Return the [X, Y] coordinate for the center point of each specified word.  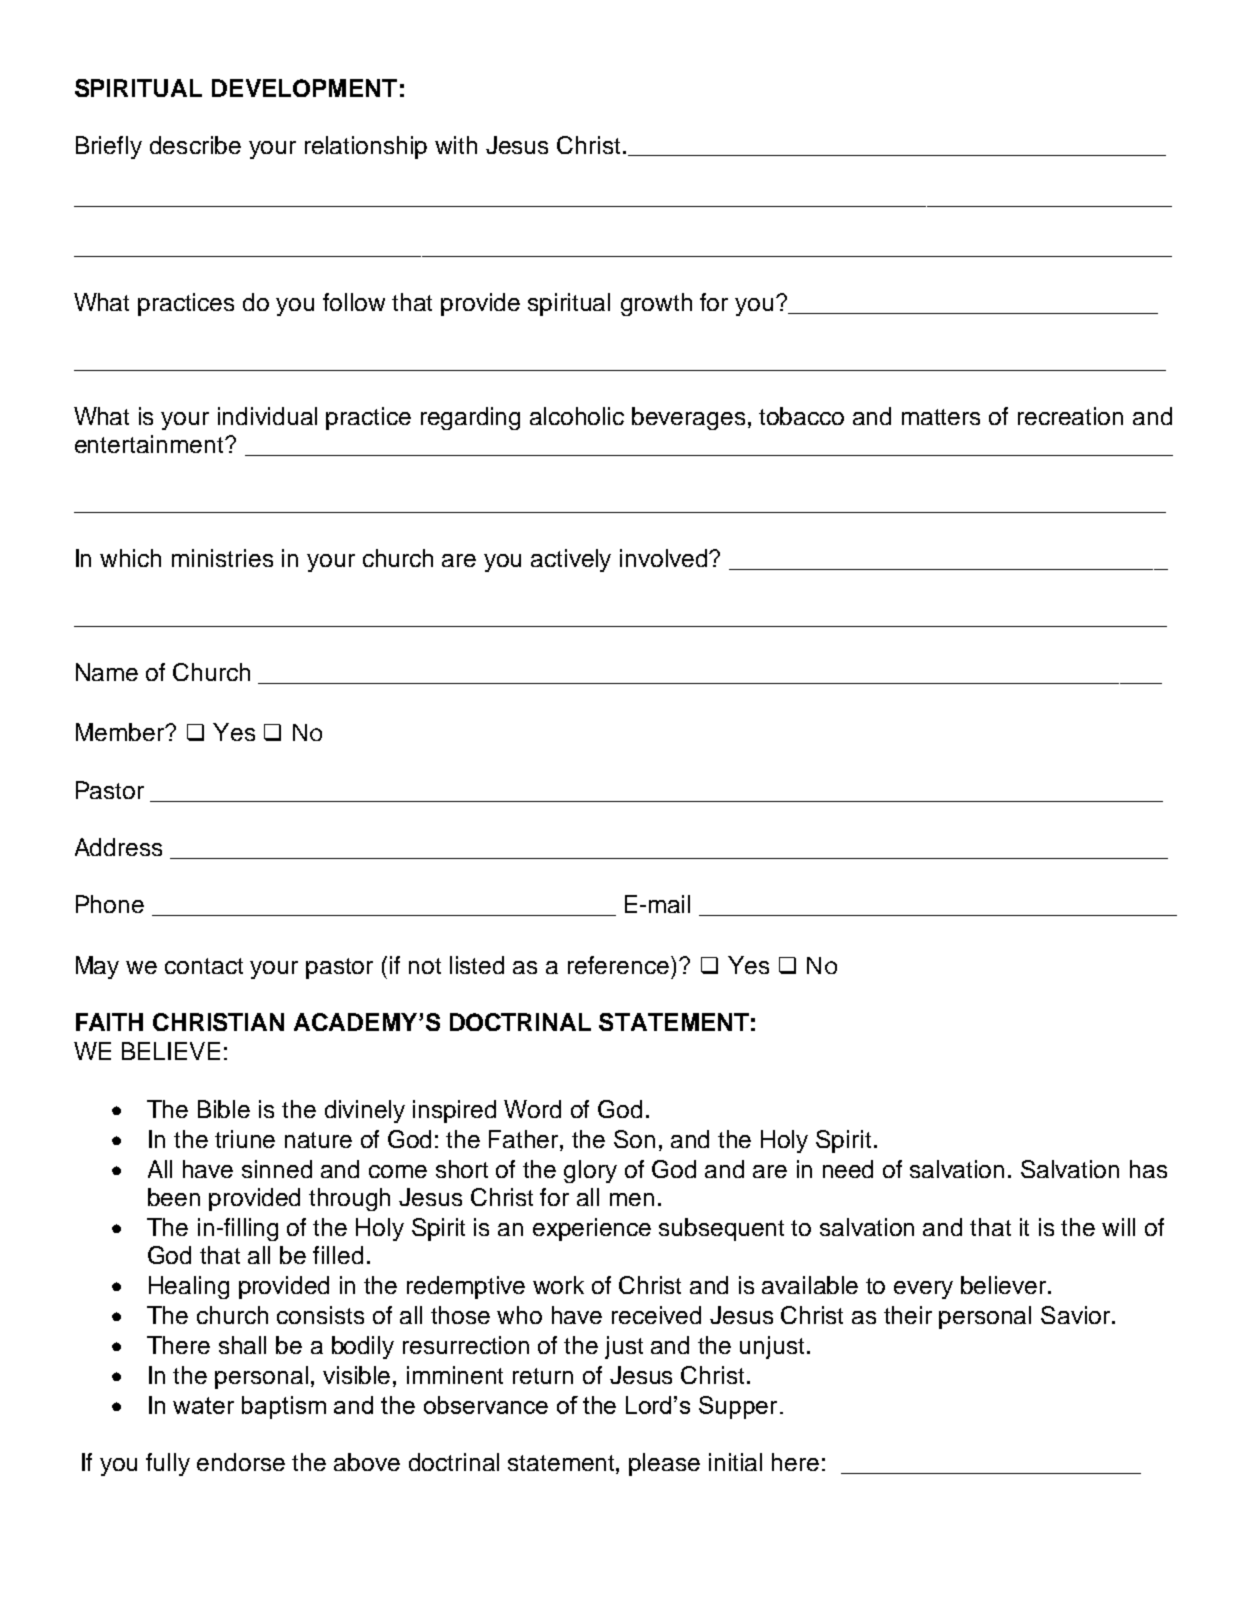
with [456, 145]
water [203, 1405]
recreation [1070, 416]
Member [121, 732]
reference [620, 965]
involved [665, 558]
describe [195, 145]
